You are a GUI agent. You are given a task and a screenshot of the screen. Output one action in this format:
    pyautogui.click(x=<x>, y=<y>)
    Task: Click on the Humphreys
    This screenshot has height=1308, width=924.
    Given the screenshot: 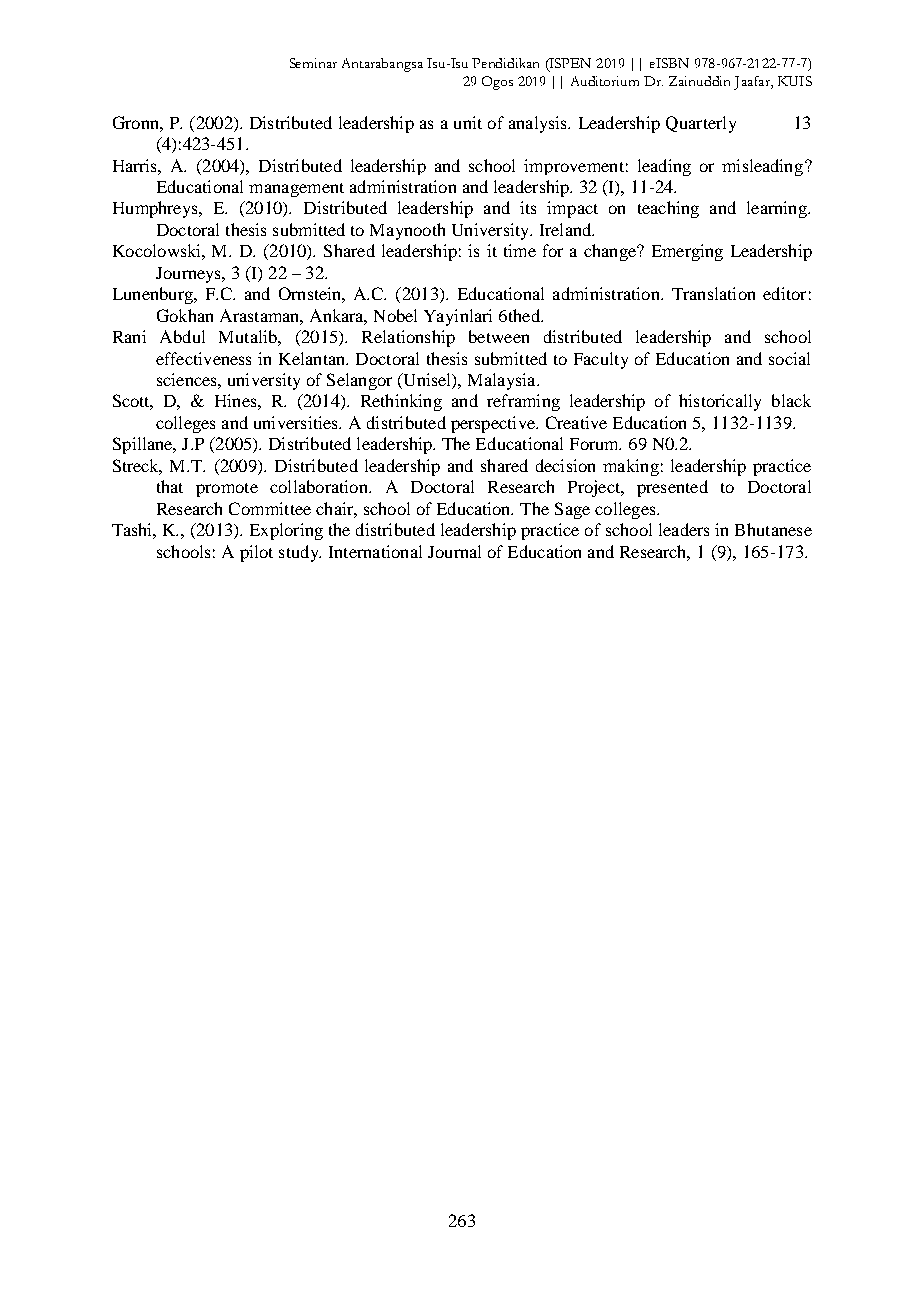 What is the action you would take?
    pyautogui.click(x=156, y=209)
